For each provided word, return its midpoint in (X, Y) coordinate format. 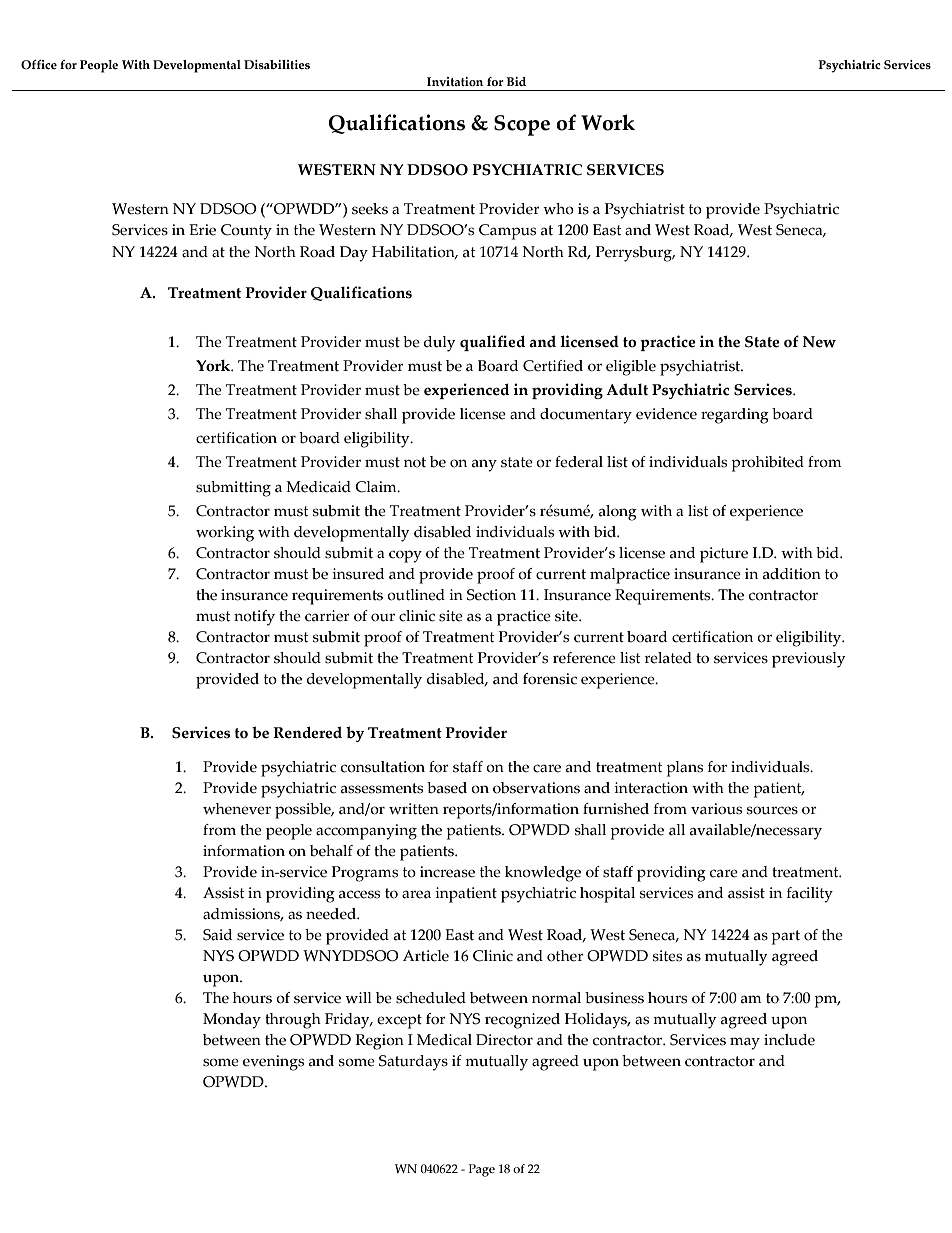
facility (810, 895)
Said (217, 935)
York (214, 366)
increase (447, 872)
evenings (273, 1063)
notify (254, 618)
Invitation (455, 81)
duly (439, 344)
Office (39, 64)
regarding (735, 416)
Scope (522, 125)
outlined (416, 595)
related (668, 658)
